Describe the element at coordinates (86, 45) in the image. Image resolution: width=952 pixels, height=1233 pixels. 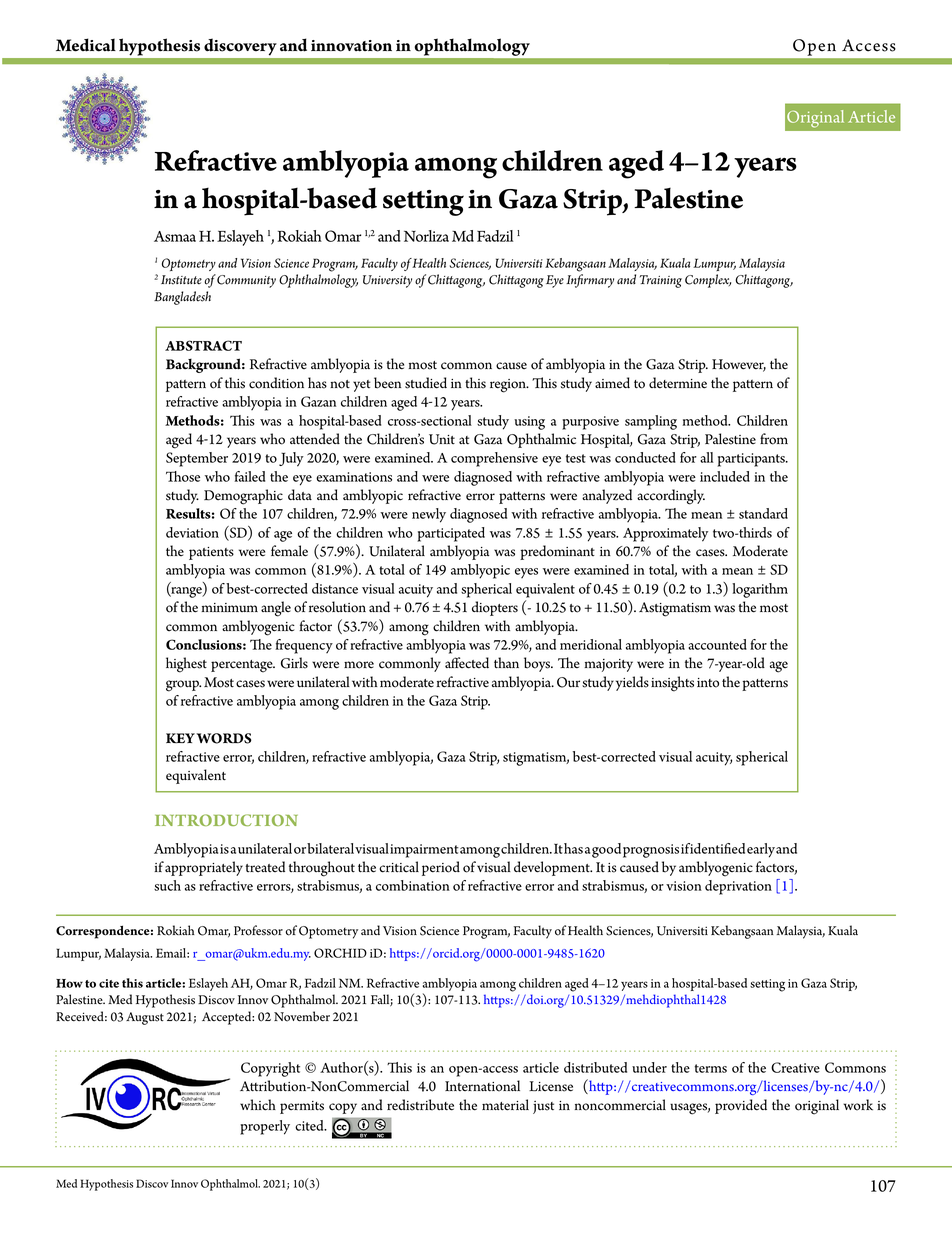
I see `Medical` at that location.
